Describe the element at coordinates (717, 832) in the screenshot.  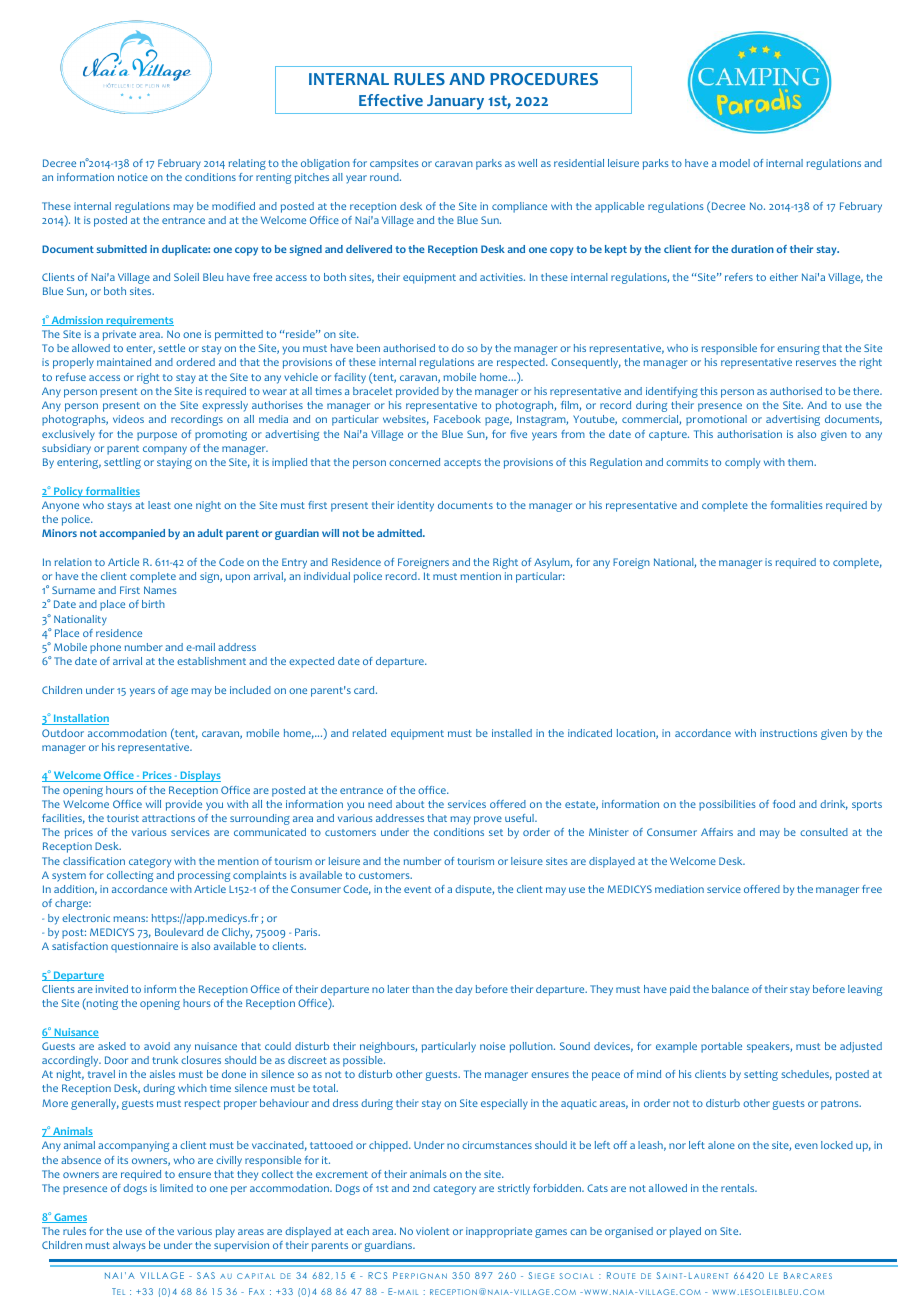
I see `Affairs` at that location.
